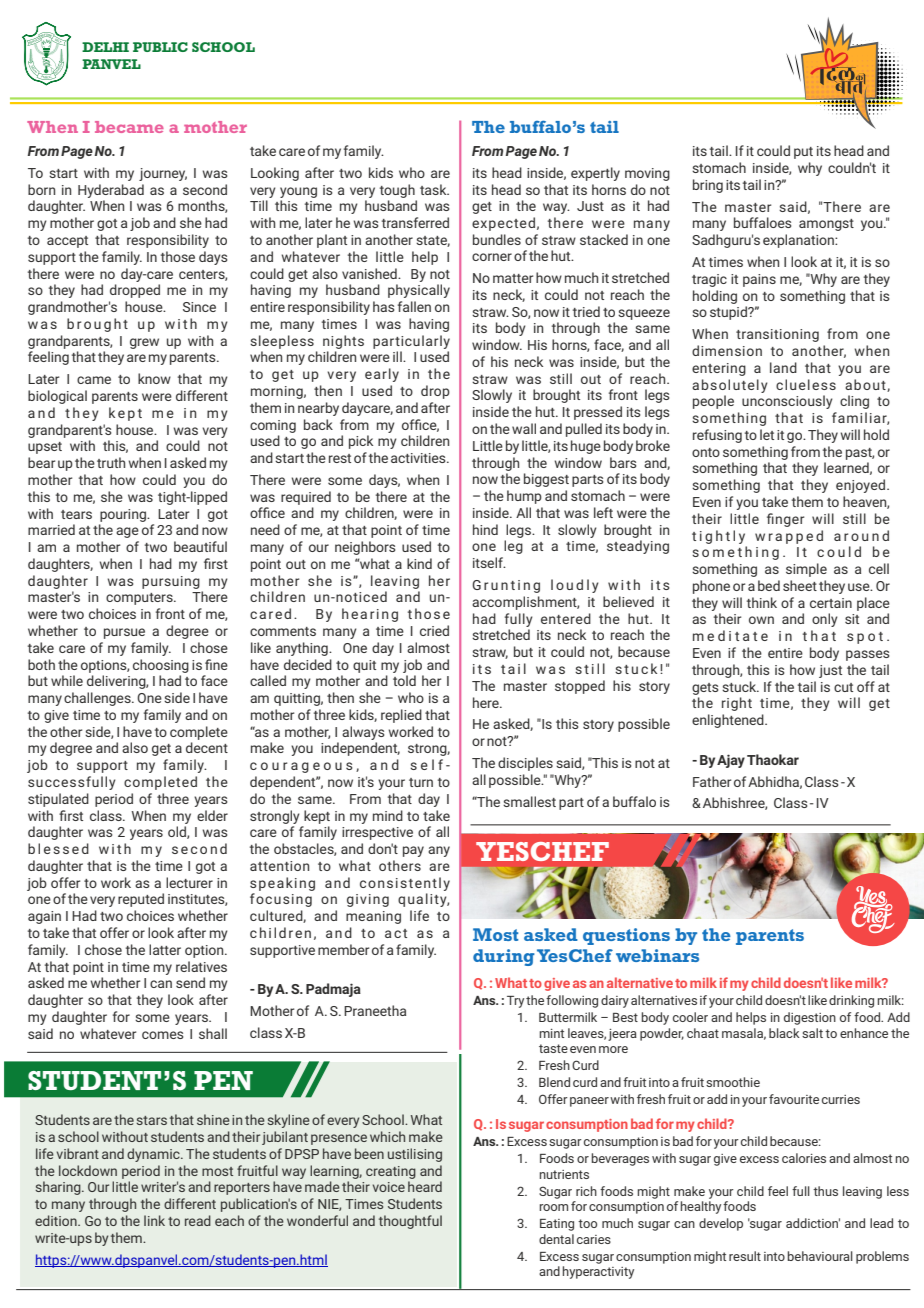  What do you see at coordinates (434, 189) in the page?
I see `task` at bounding box center [434, 189].
